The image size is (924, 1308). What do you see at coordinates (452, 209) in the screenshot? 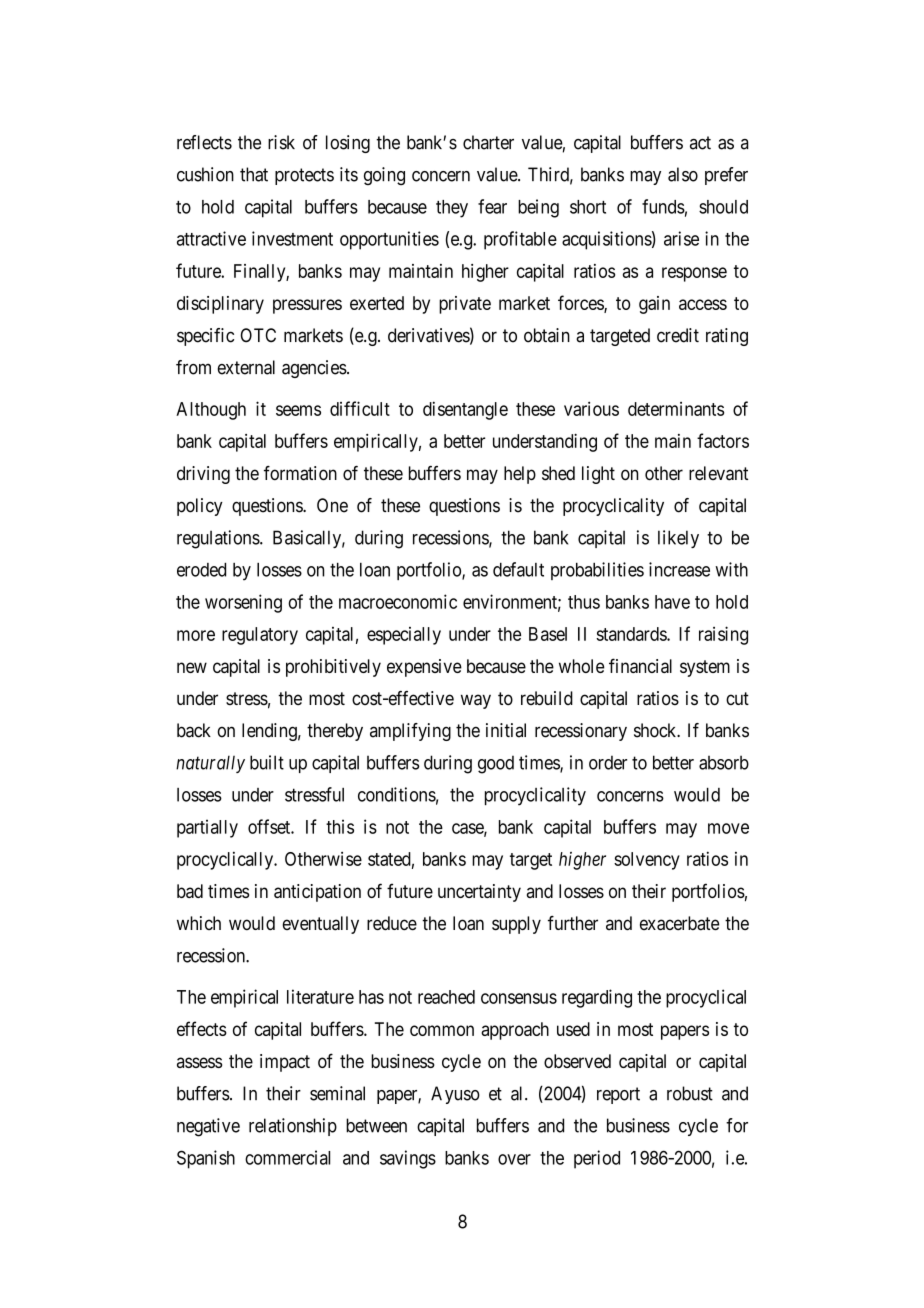
I see `they` at bounding box center [452, 209].
